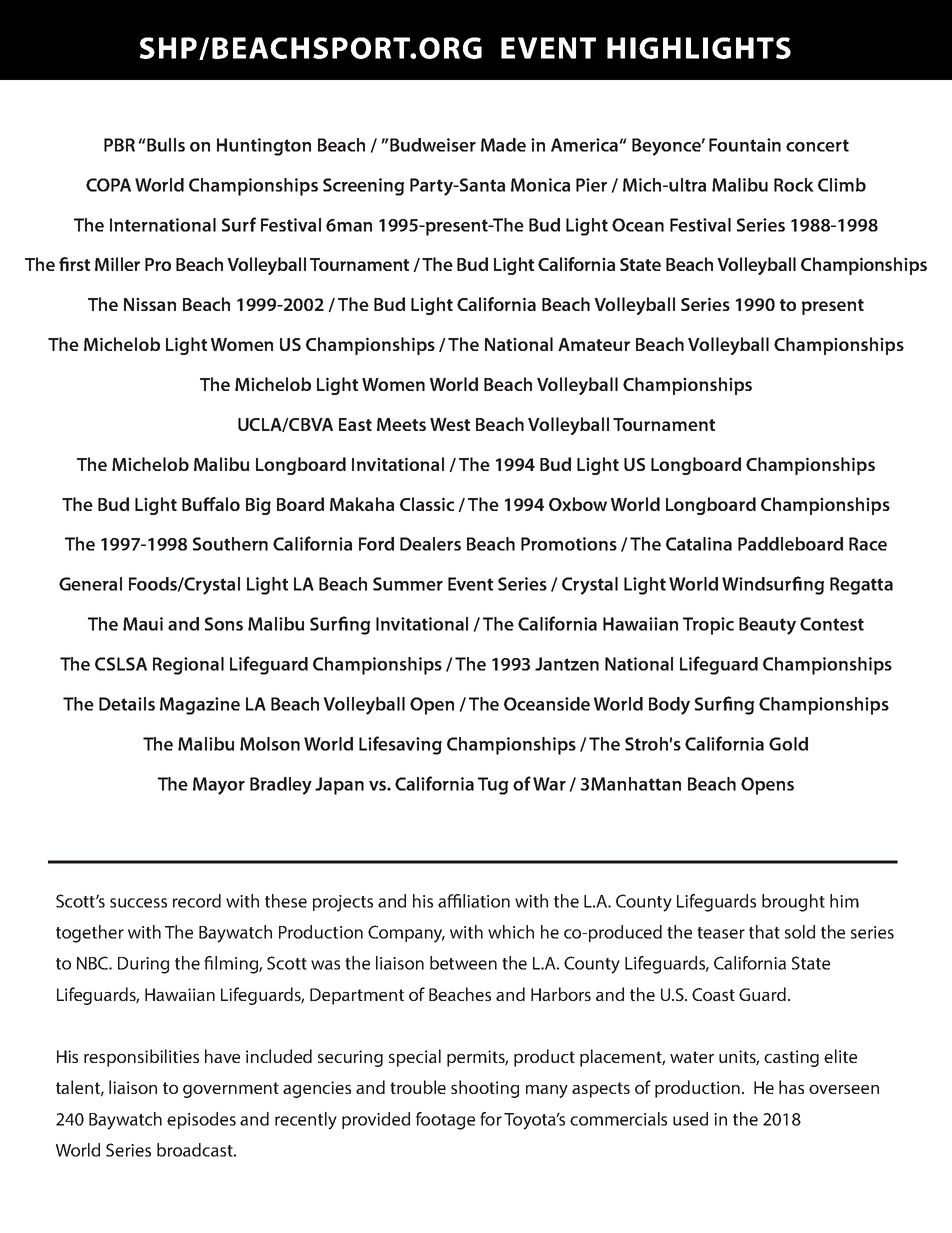  Describe the element at coordinates (408, 584) in the image. I see `Summer` at that location.
